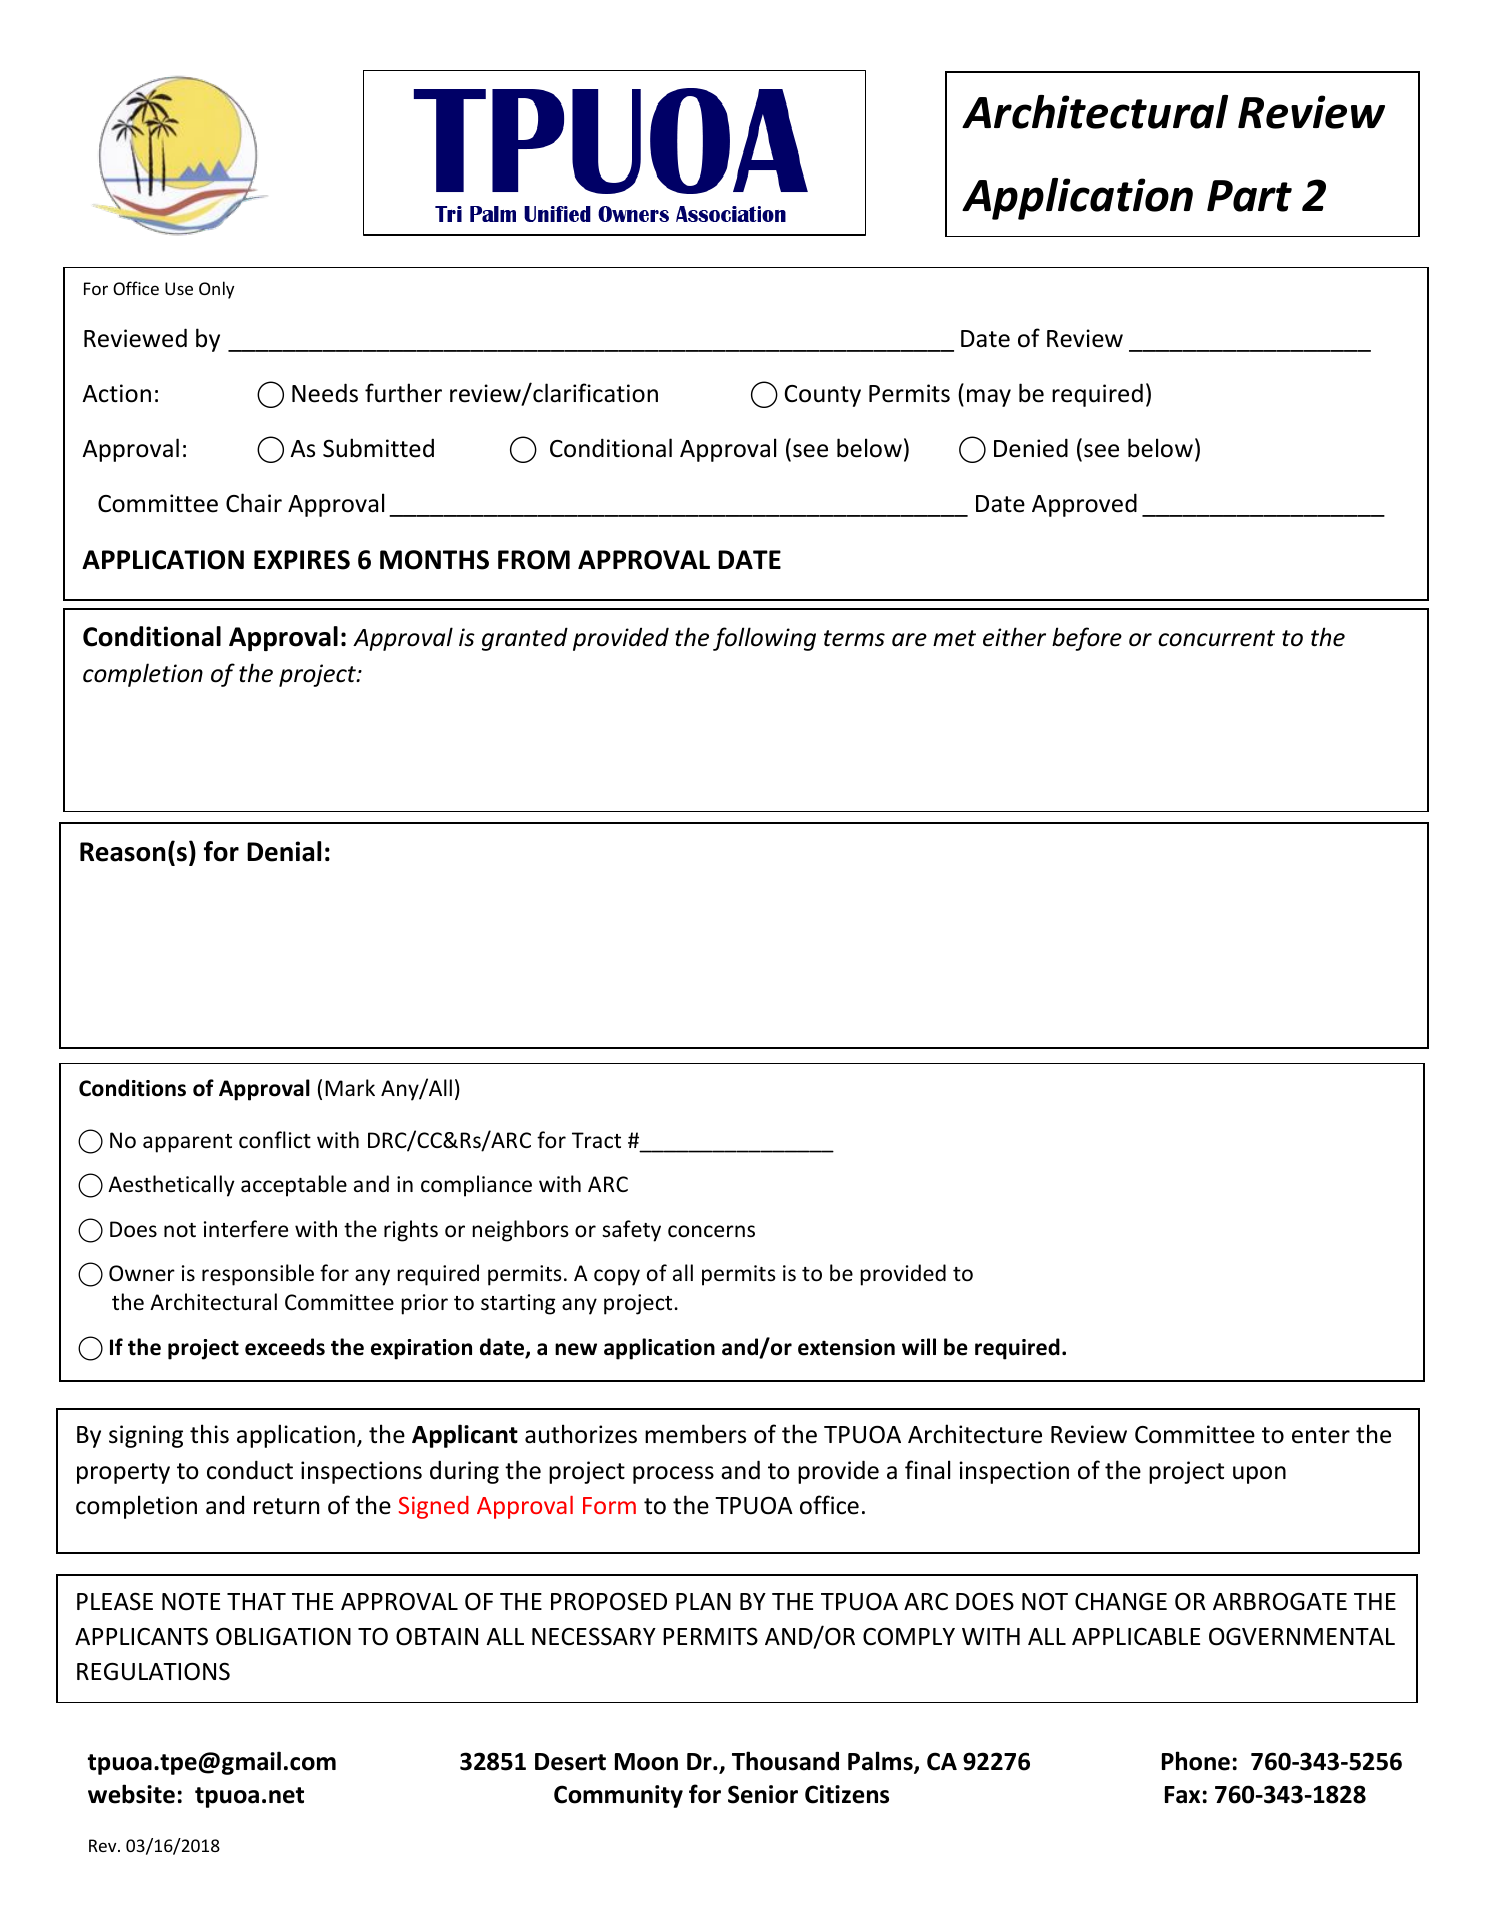  Describe the element at coordinates (785, 1761) in the screenshot. I see `Thousand` at that location.
